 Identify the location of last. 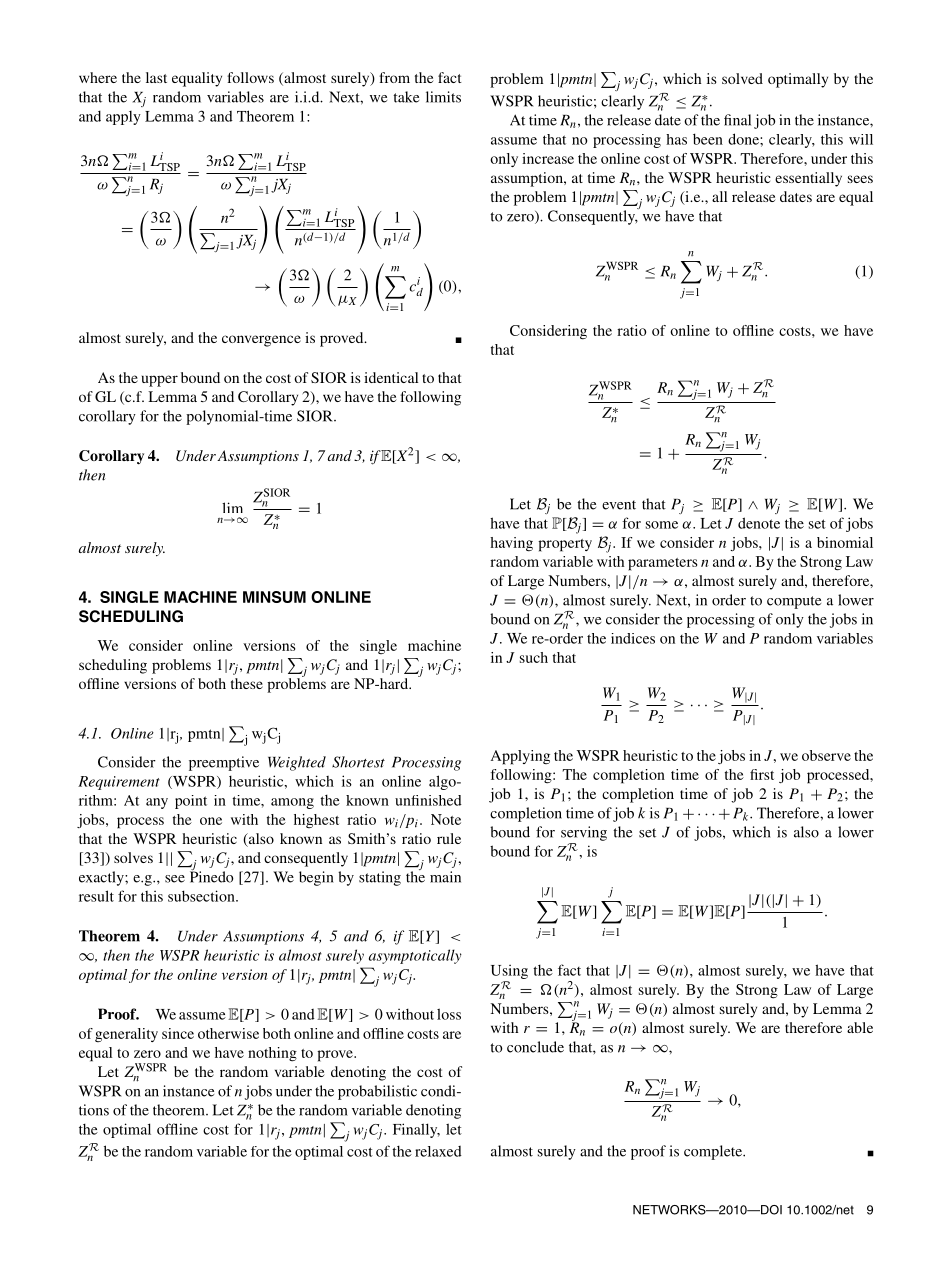
(156, 77).
